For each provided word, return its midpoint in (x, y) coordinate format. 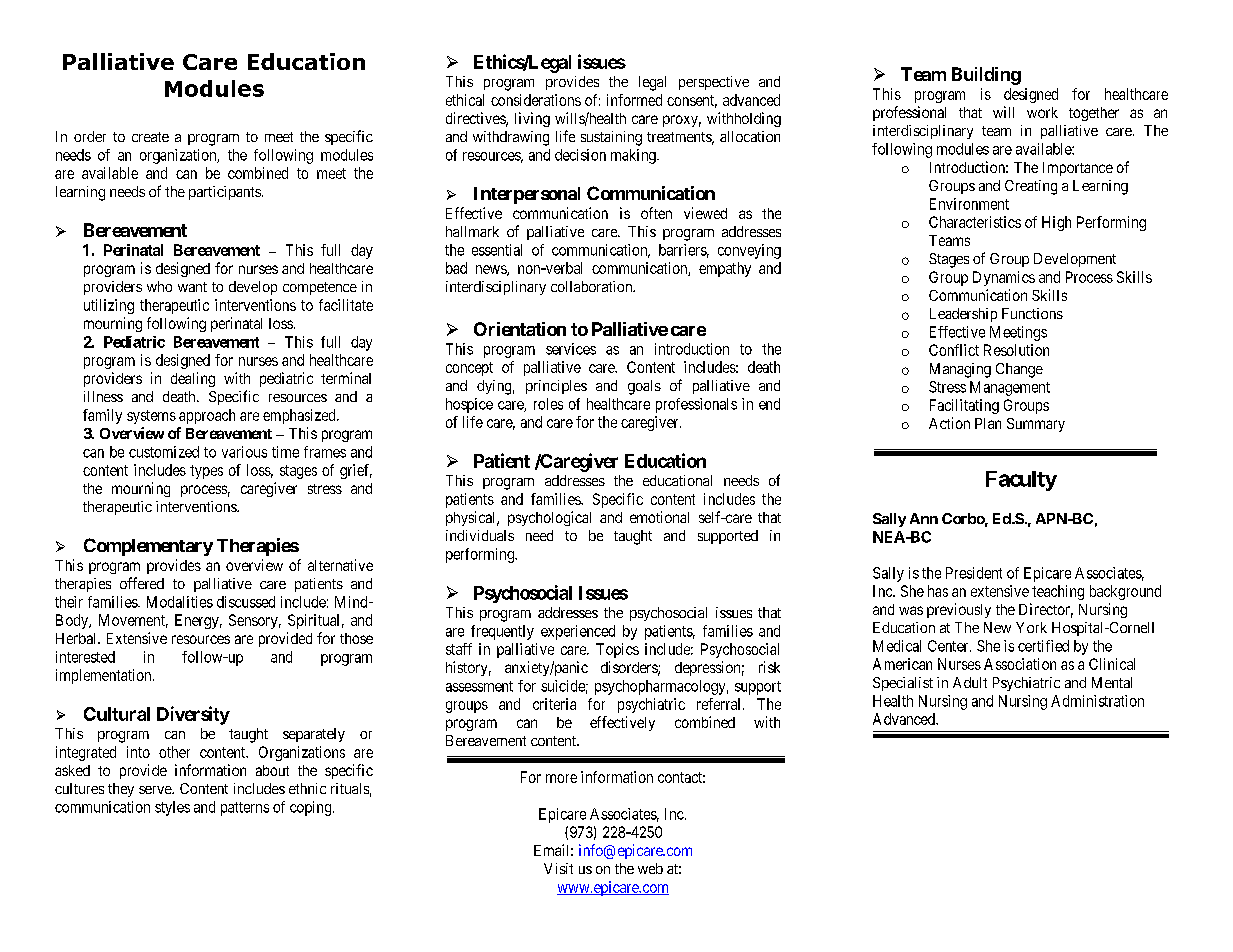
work (1042, 112)
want (192, 287)
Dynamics (1004, 278)
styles (172, 808)
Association (1020, 664)
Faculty (1021, 481)
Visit (558, 868)
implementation (105, 676)
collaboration (593, 286)
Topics (617, 650)
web (650, 868)
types (206, 472)
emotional (659, 517)
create (150, 137)
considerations (536, 100)
